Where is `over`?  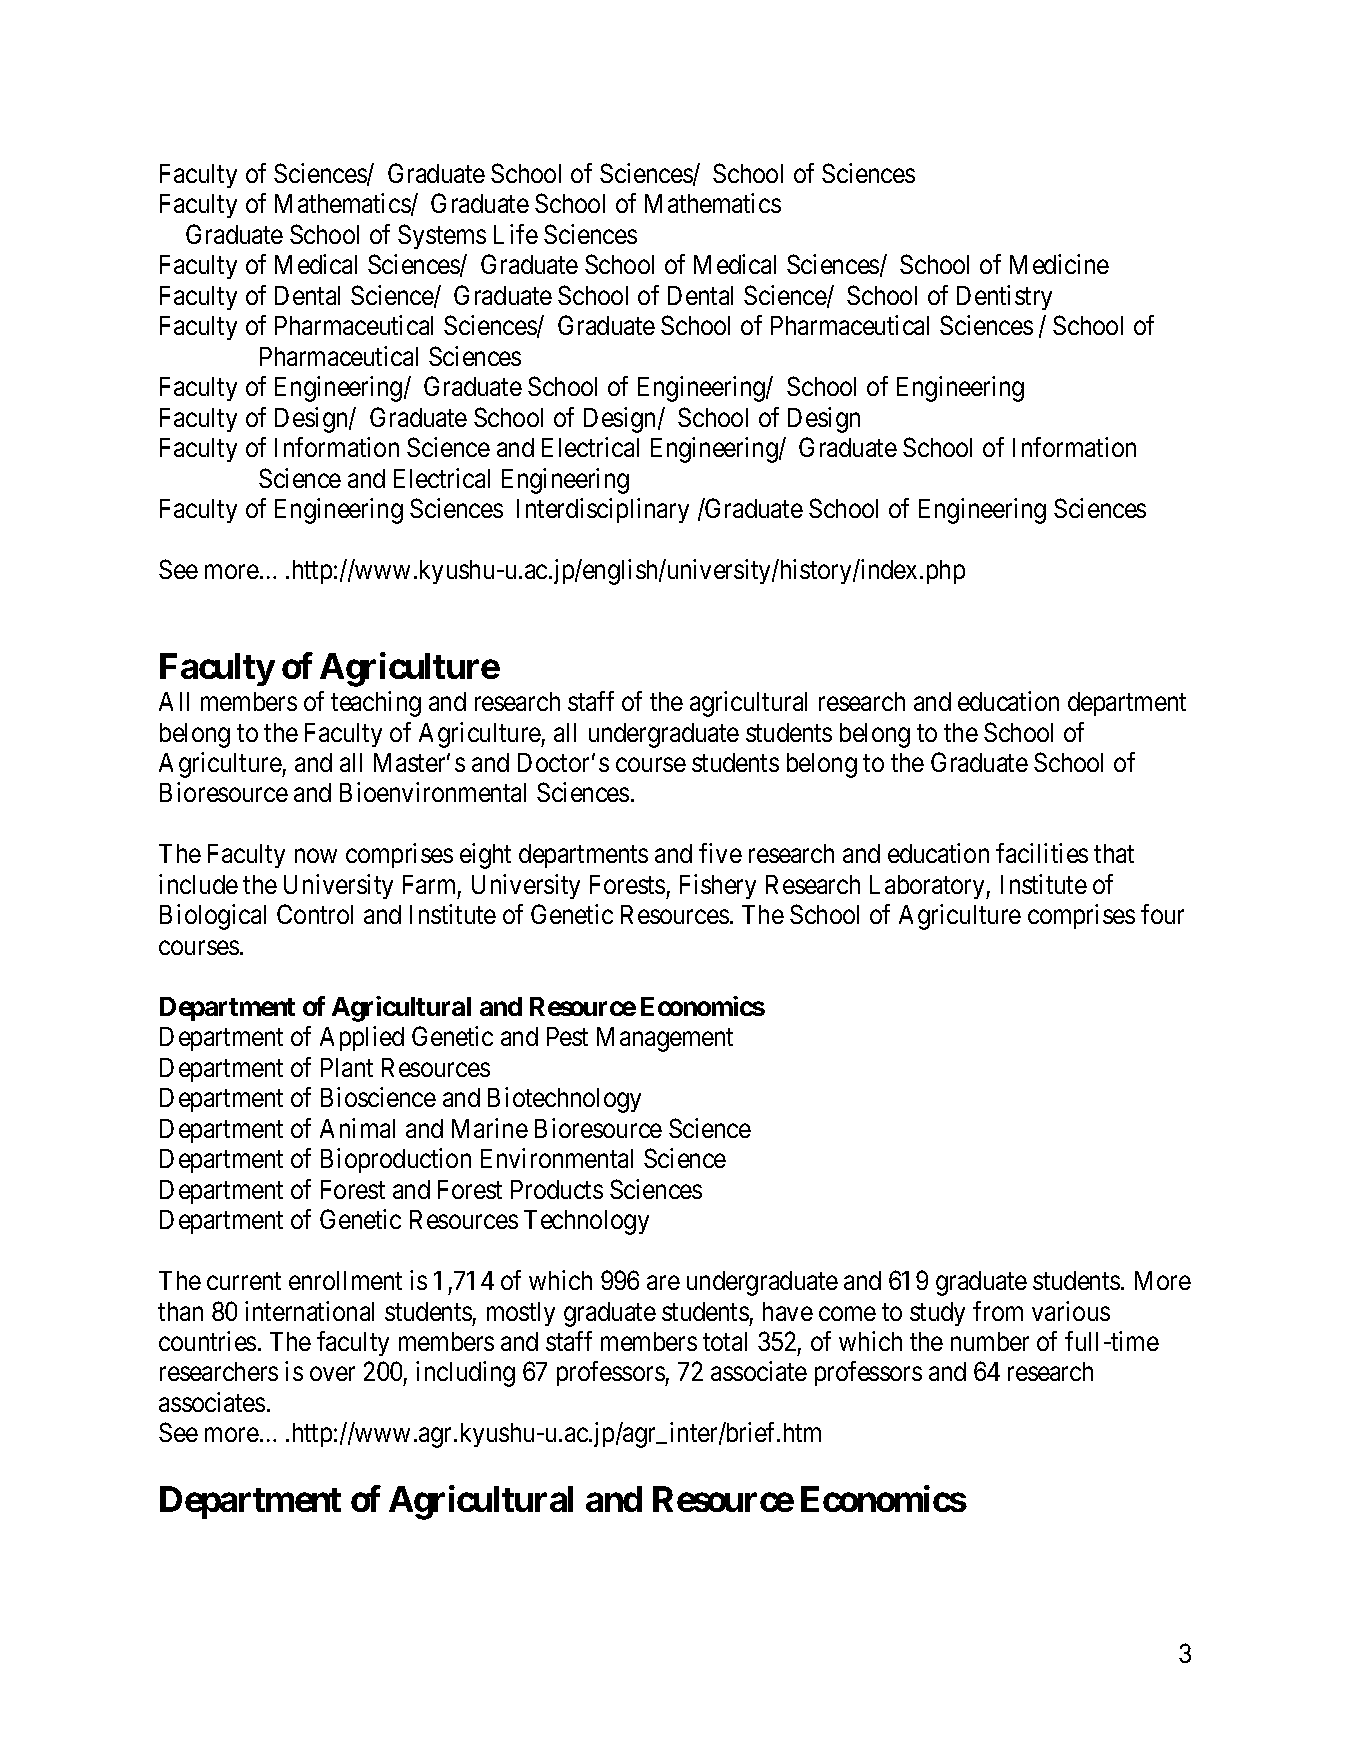
over is located at coordinates (332, 1374).
